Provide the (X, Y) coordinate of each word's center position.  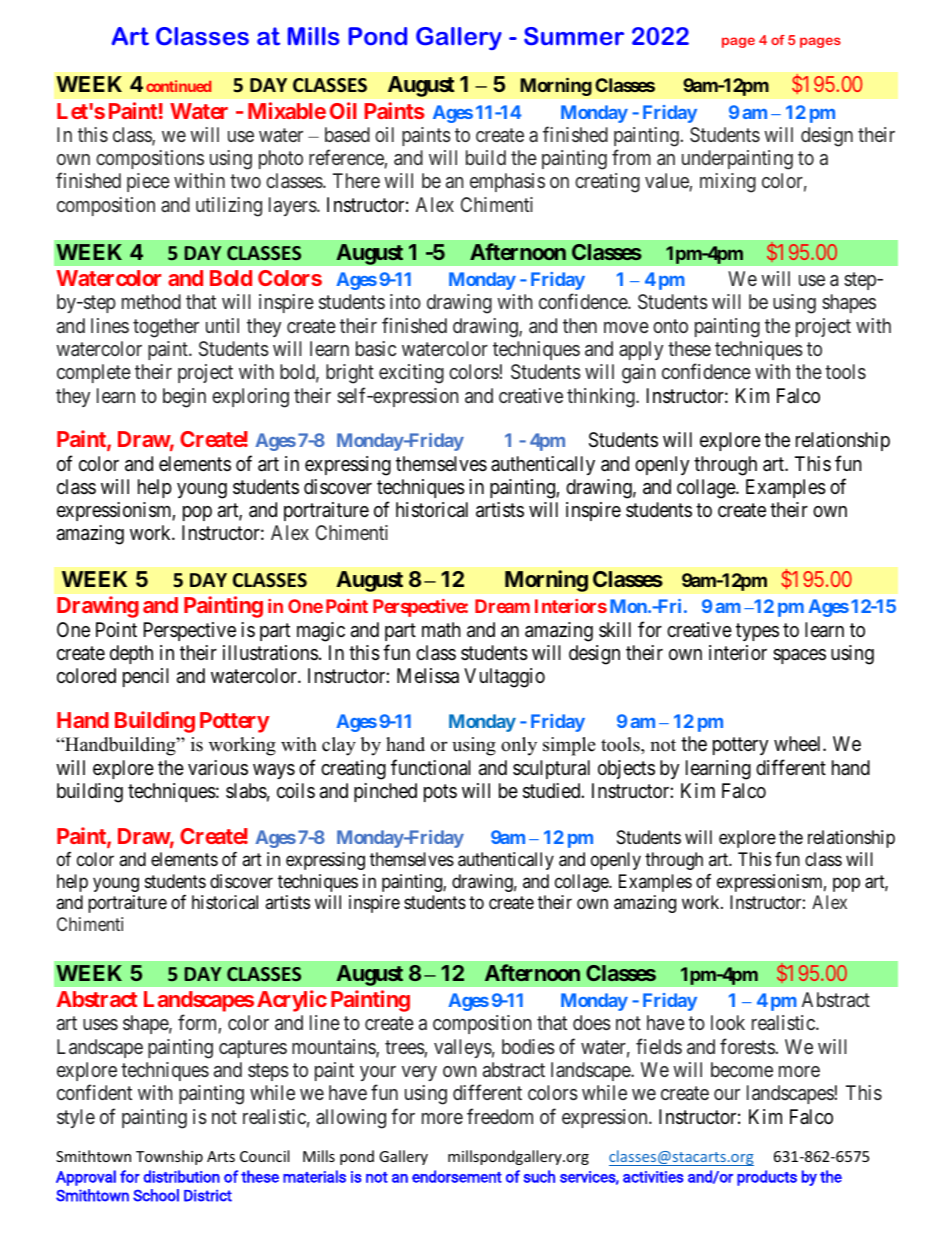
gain (638, 374)
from (631, 157)
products (767, 1178)
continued (178, 86)
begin (184, 398)
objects (626, 769)
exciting (411, 374)
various (218, 767)
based (347, 134)
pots (440, 793)
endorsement (457, 1176)
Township (169, 1157)
